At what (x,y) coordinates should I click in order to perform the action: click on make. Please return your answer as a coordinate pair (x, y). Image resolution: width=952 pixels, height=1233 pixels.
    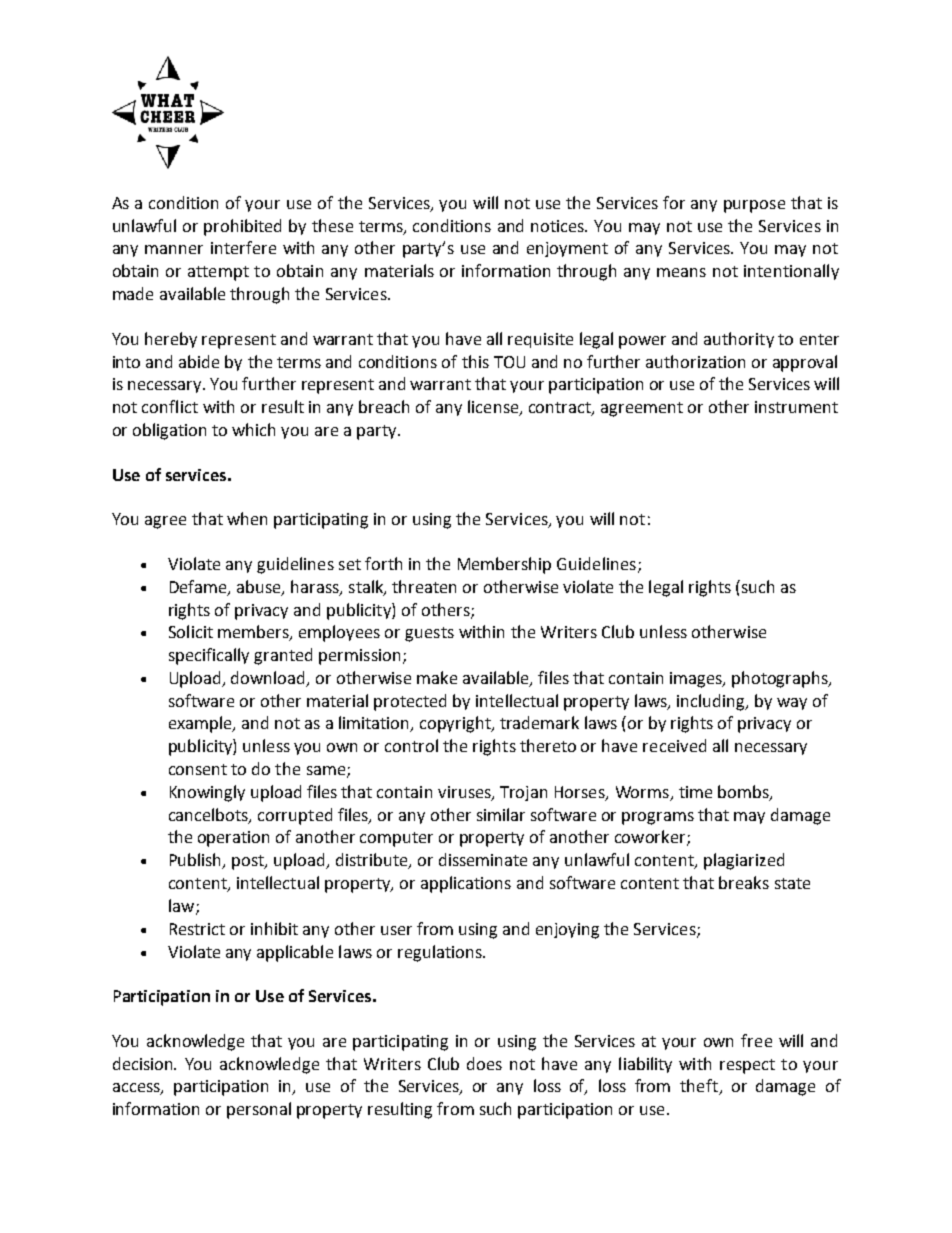
    Looking at the image, I should click on (437, 677).
